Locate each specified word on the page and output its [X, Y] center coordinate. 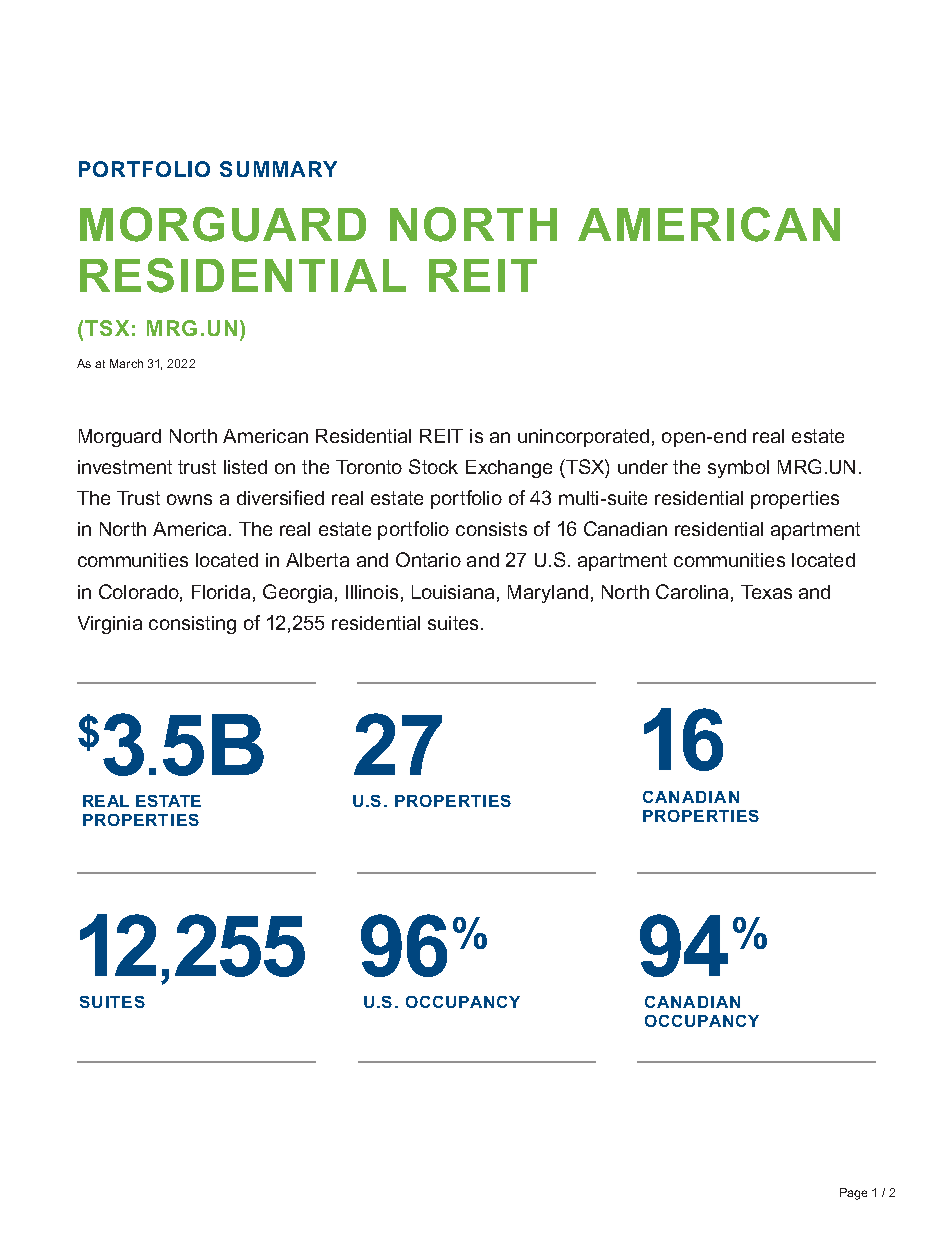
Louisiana [453, 592]
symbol [738, 469]
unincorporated [583, 438]
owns [189, 499]
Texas [766, 592]
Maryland [548, 594]
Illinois [372, 592]
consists [491, 529]
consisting [192, 625]
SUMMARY [278, 169]
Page [853, 1194]
